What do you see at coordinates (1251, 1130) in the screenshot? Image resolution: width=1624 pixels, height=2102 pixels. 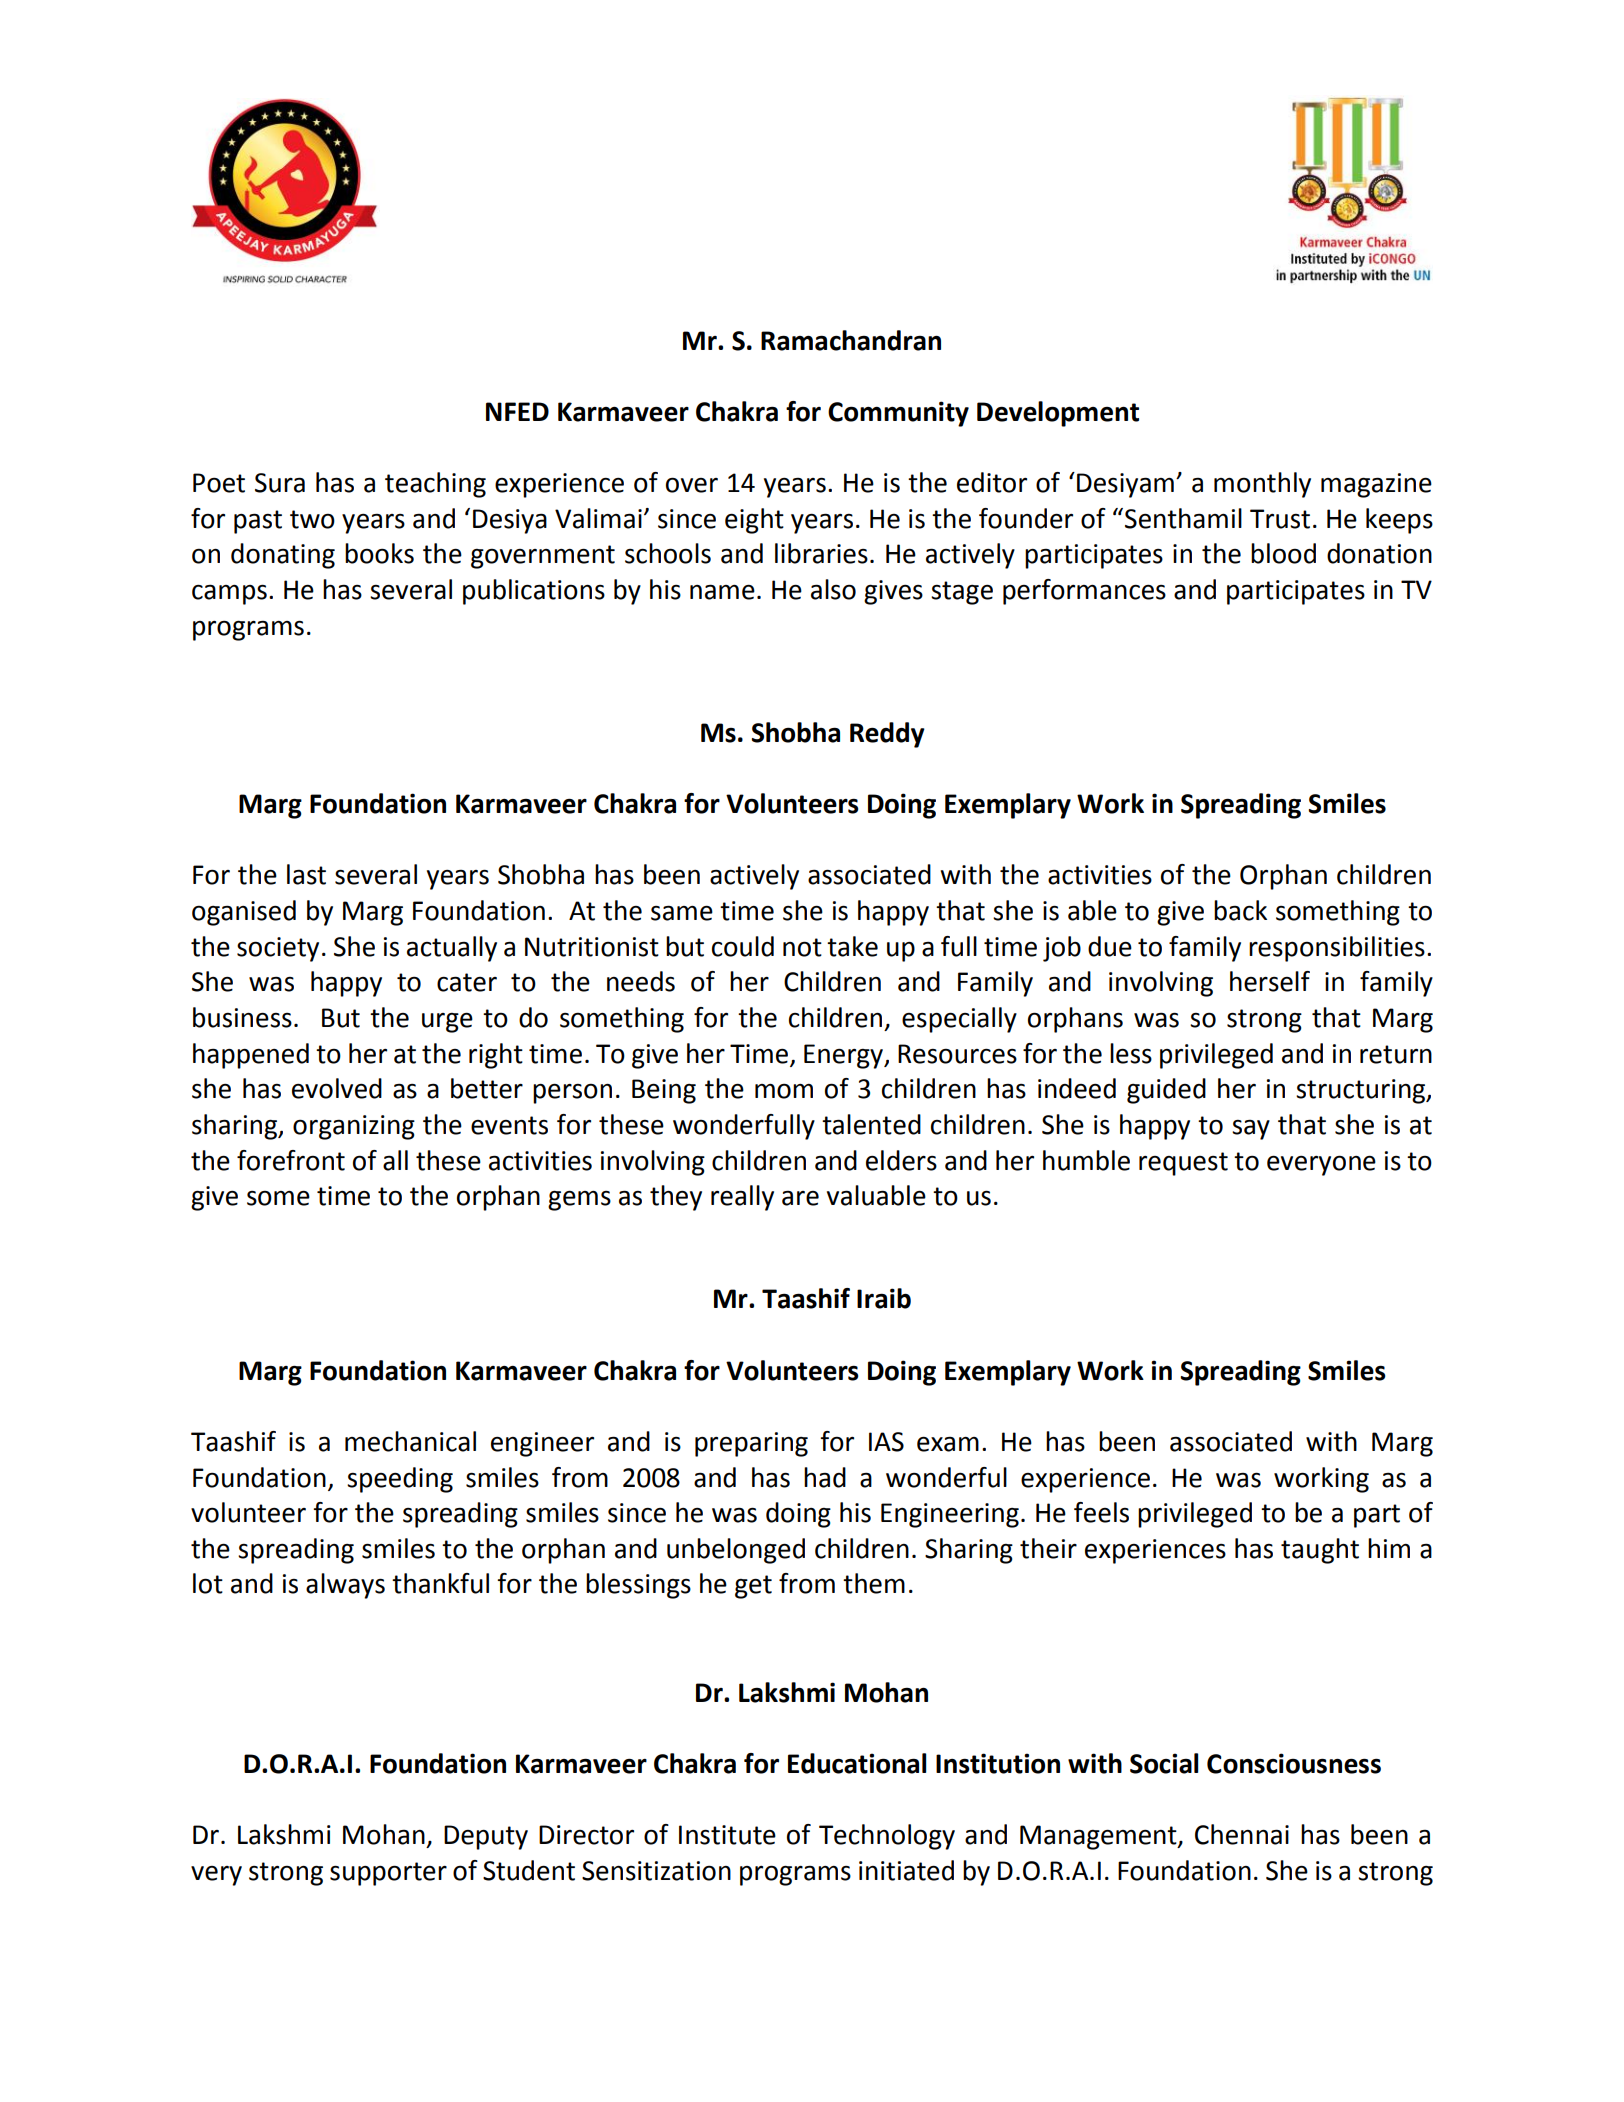 I see `say` at bounding box center [1251, 1130].
